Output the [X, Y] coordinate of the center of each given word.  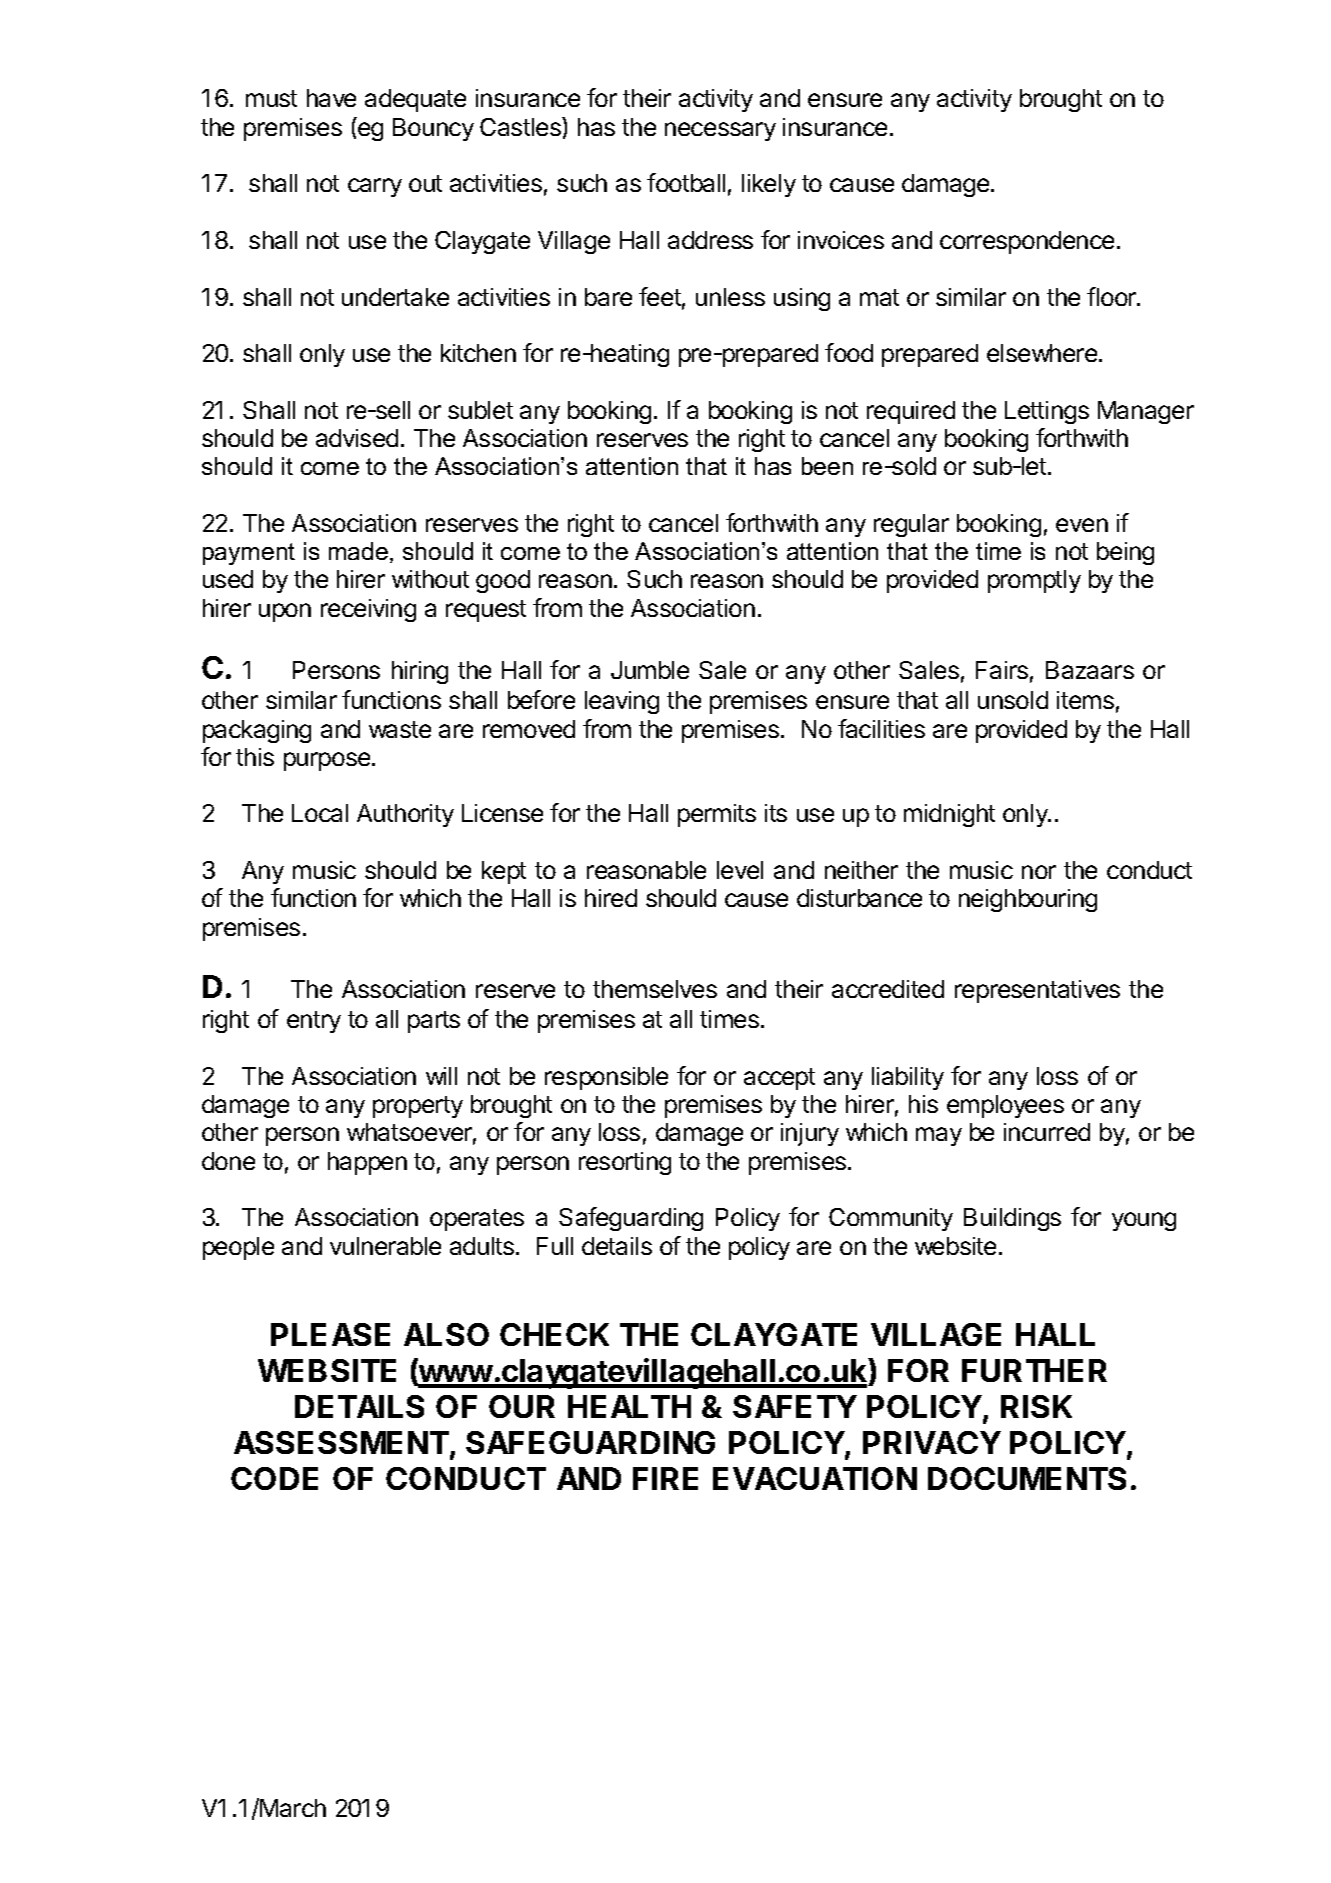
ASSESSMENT [341, 1442]
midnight [949, 815]
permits [717, 815]
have [331, 98]
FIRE [665, 1478]
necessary [720, 131]
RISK [1036, 1406]
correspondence [1027, 242]
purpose [328, 761]
